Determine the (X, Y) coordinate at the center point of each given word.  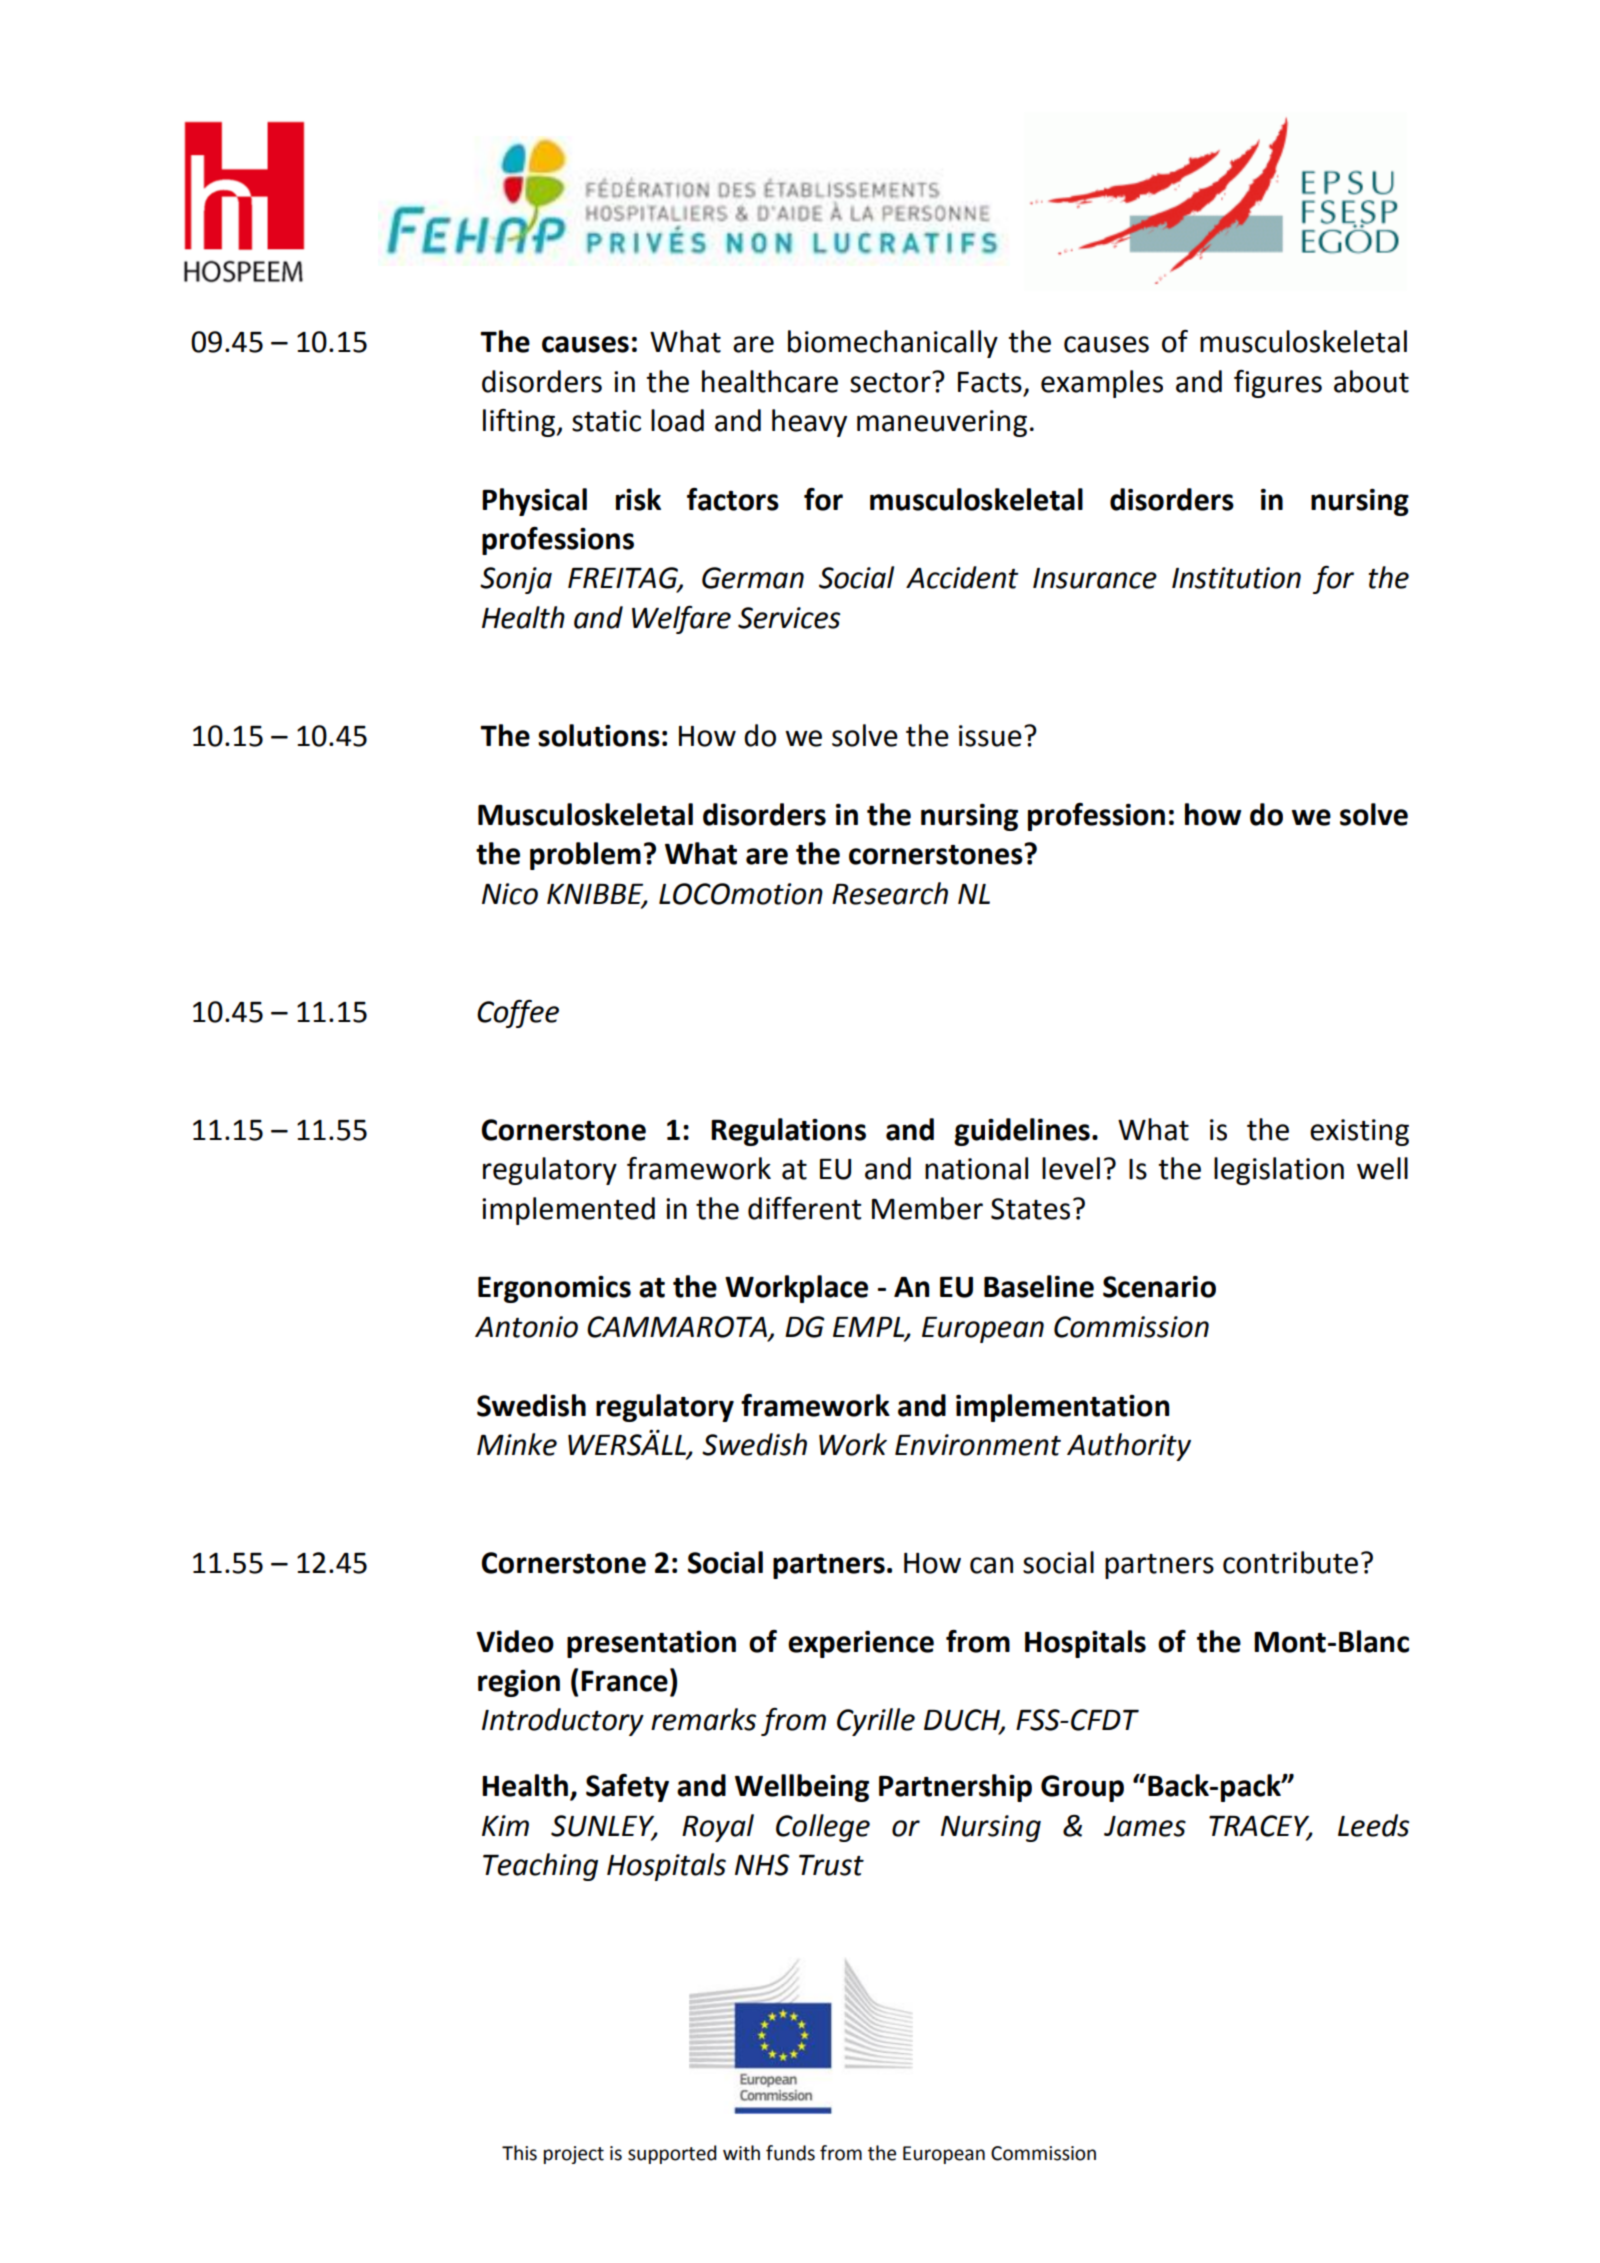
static (606, 421)
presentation (651, 1644)
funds (790, 2153)
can (991, 1565)
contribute (1290, 1562)
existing (1359, 1132)
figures (1278, 384)
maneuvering (942, 423)
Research (890, 893)
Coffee (518, 1014)
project (574, 2155)
